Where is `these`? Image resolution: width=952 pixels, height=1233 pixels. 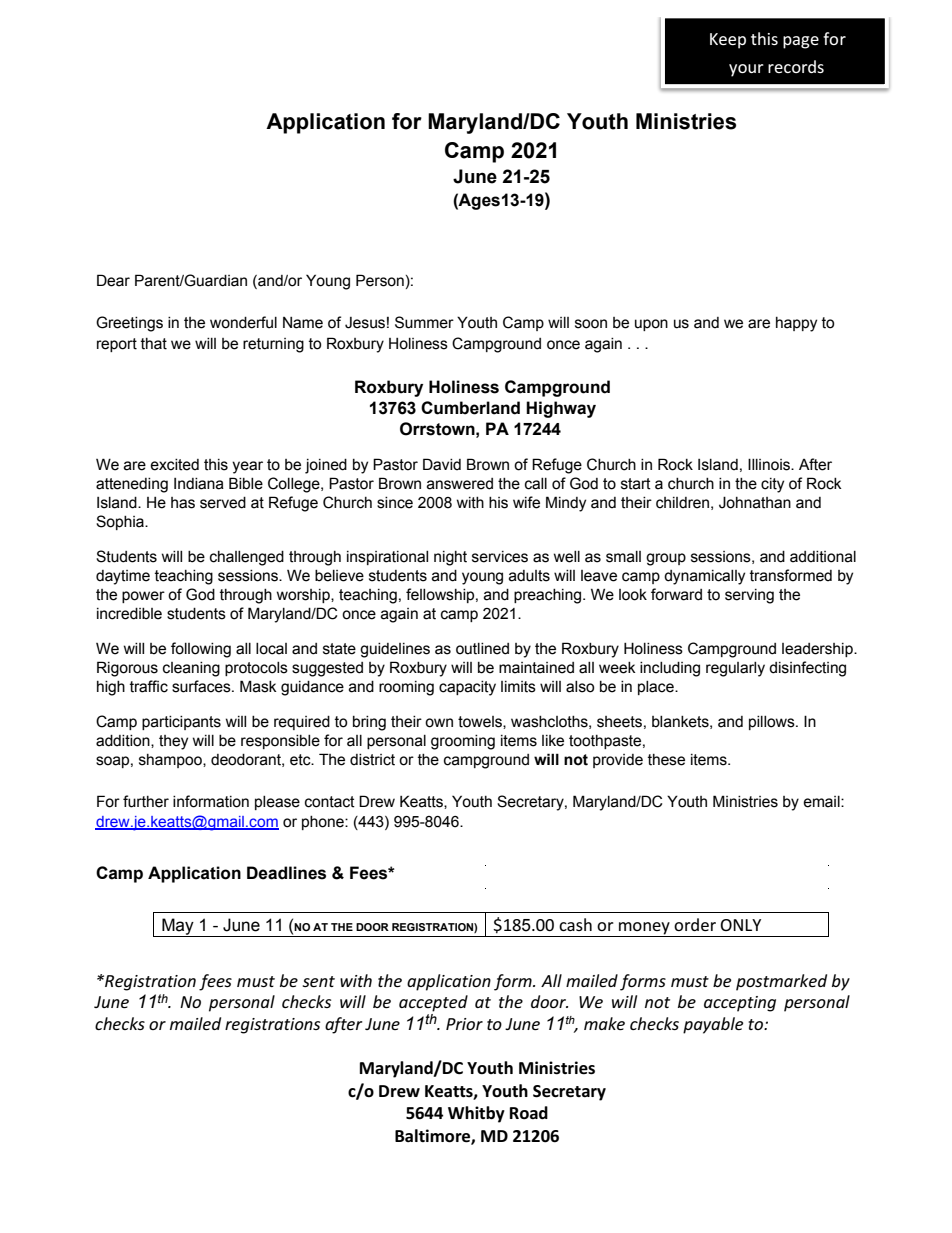
these is located at coordinates (666, 760).
